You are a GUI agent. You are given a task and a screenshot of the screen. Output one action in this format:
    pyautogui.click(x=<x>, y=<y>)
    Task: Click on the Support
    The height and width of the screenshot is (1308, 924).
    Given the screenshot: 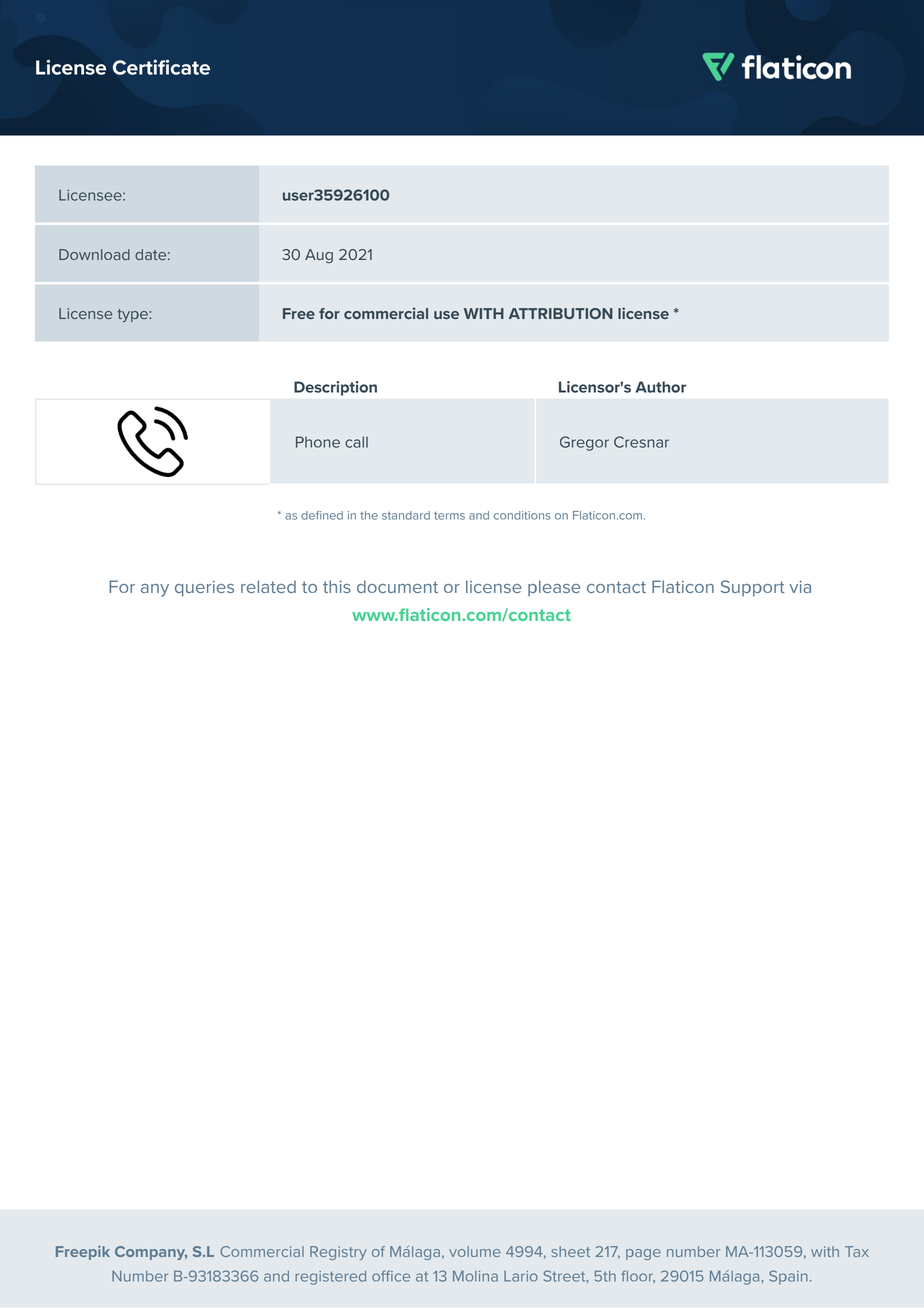 What is the action you would take?
    pyautogui.click(x=753, y=588)
